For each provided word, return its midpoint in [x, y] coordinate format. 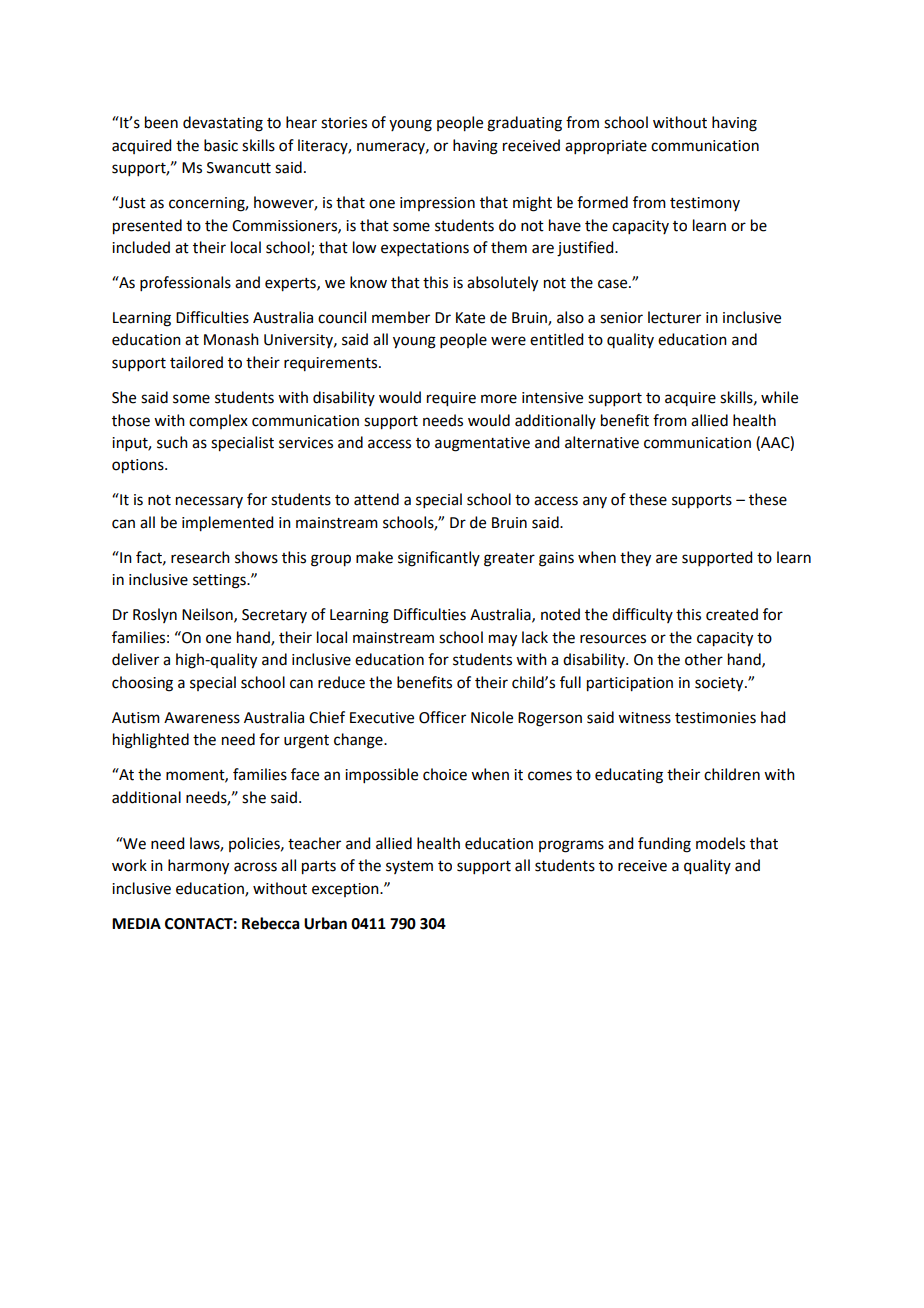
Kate [470, 318]
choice [445, 774]
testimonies [715, 718]
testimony [705, 204]
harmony [198, 867]
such [172, 442]
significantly [439, 559]
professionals [185, 283]
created [732, 614]
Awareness [202, 718]
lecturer [674, 317]
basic [221, 145]
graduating [524, 124]
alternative [602, 442]
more [499, 399]
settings [220, 581]
